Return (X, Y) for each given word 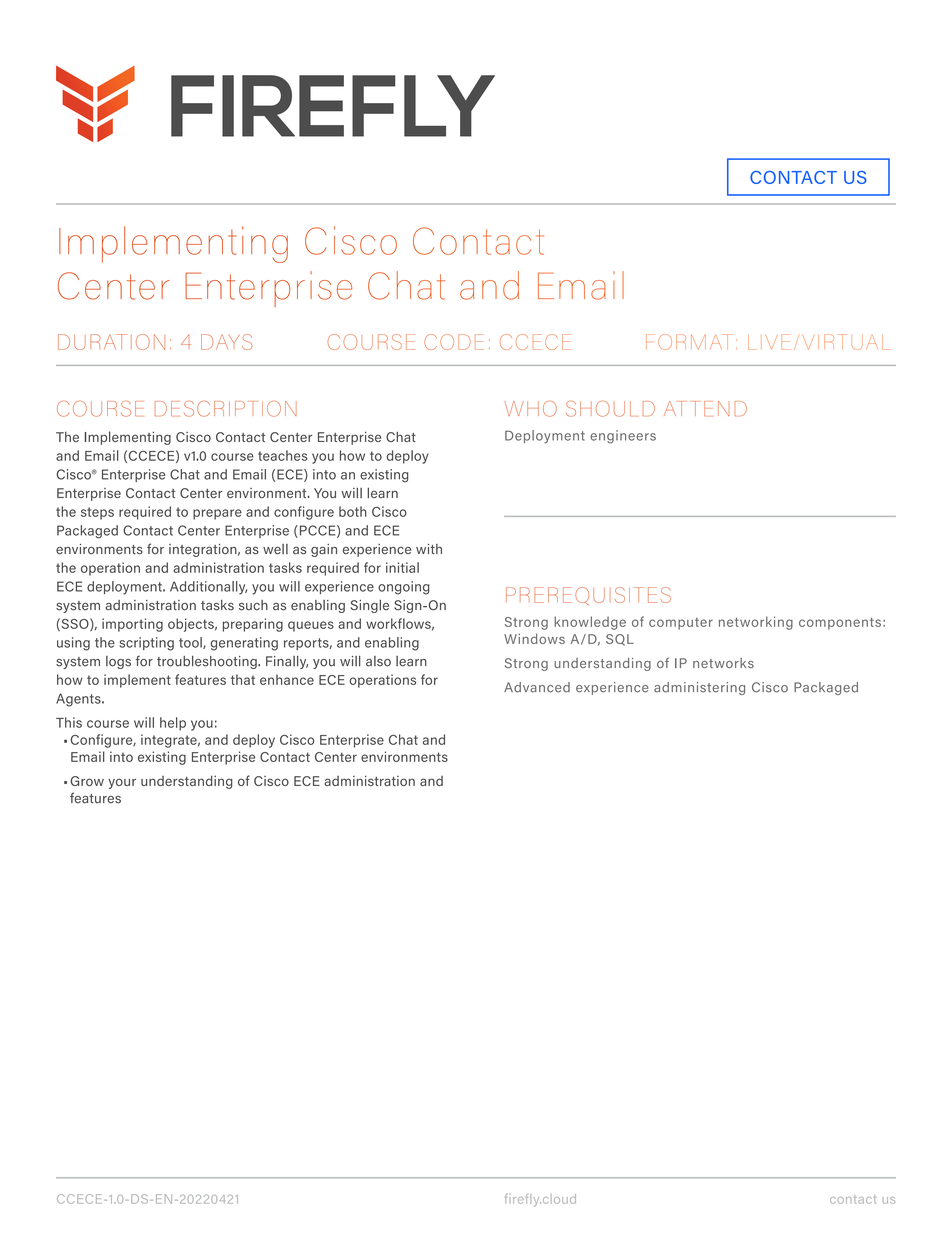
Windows (534, 639)
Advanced (537, 687)
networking (756, 623)
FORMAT (689, 342)
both (353, 511)
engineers (623, 437)
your (122, 783)
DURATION (111, 342)
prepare (217, 514)
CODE (454, 342)
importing (132, 625)
